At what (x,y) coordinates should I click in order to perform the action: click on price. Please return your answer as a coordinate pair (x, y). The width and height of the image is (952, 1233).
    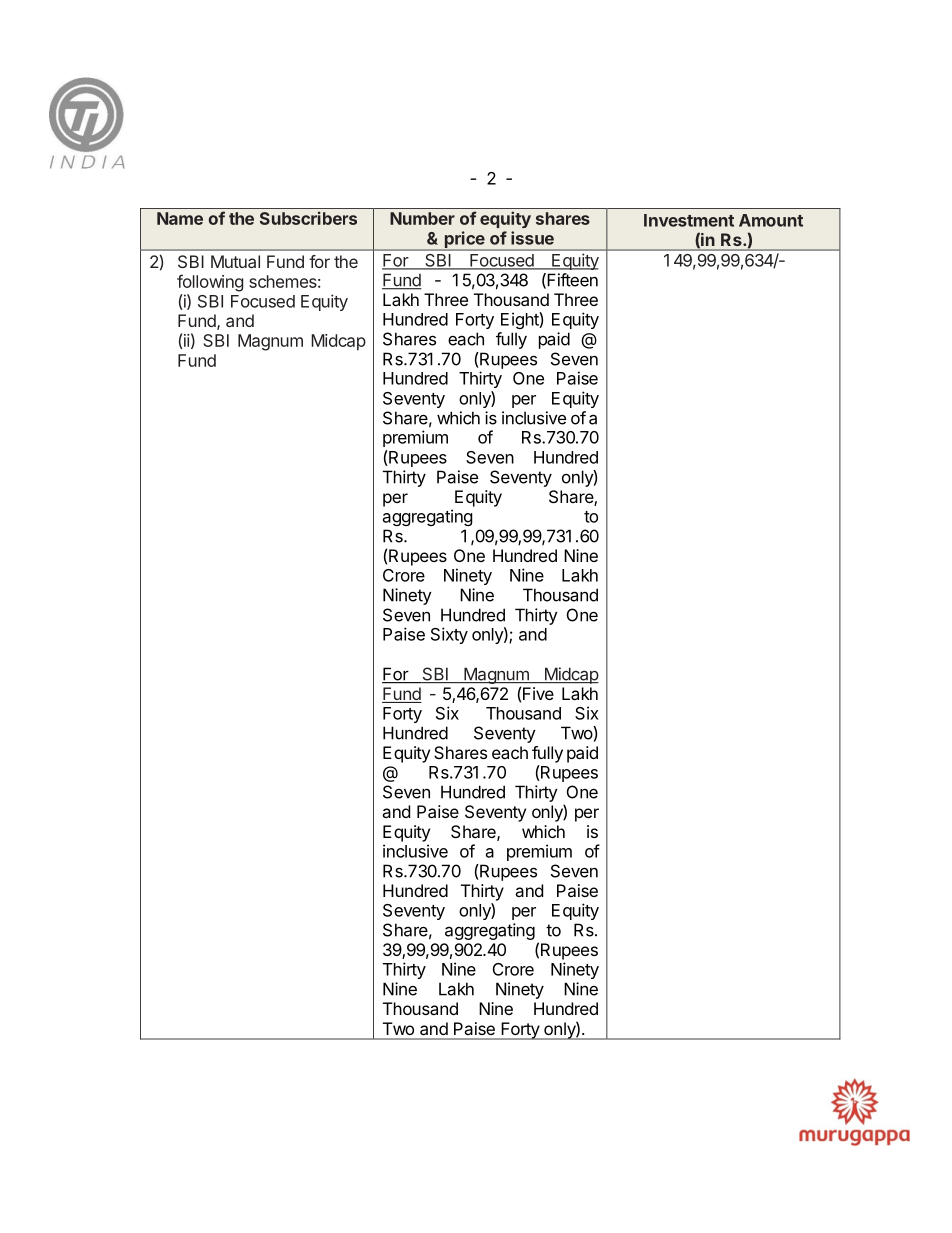
    Looking at the image, I should click on (464, 240).
